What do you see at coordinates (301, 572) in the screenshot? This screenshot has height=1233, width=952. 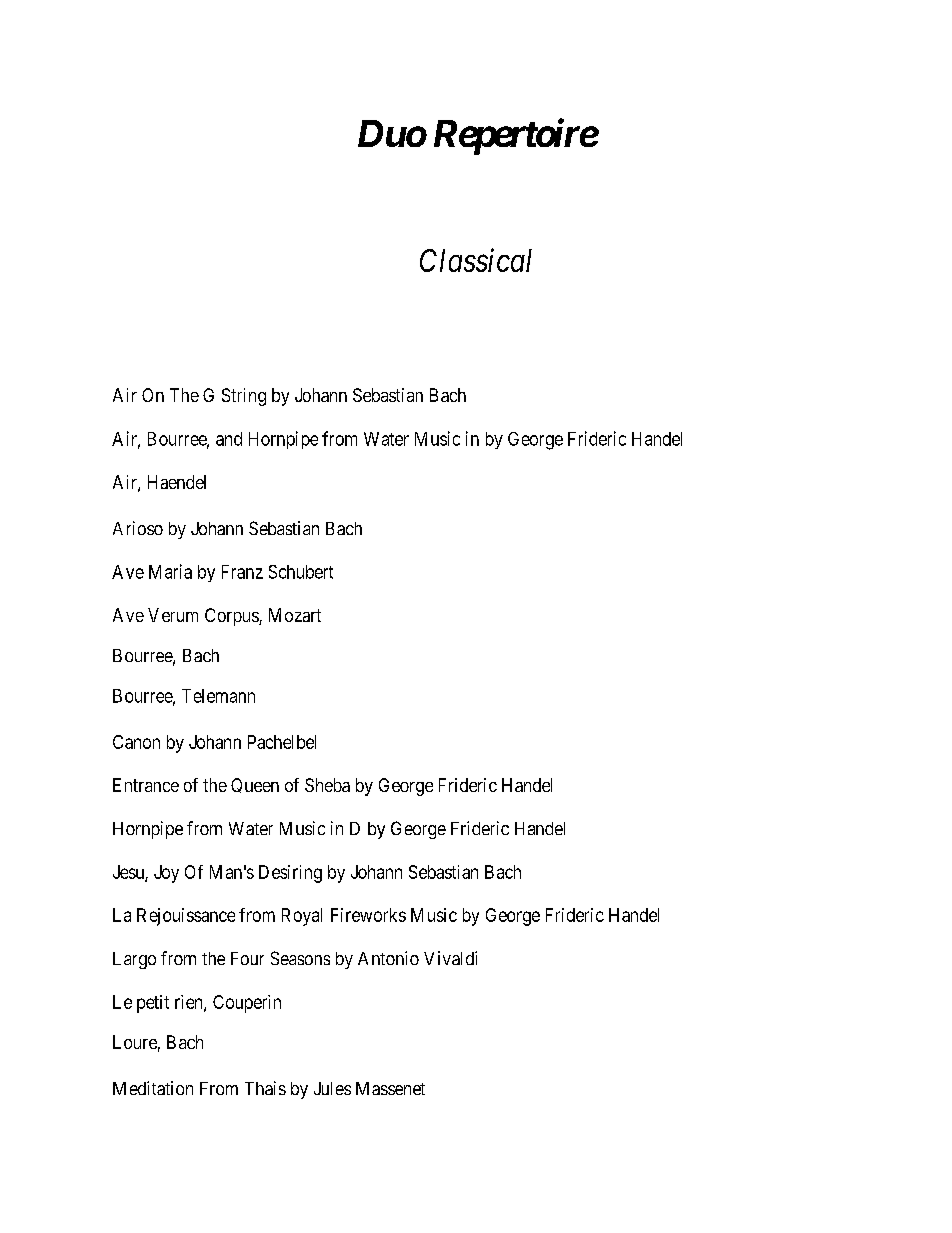 I see `Schubert` at bounding box center [301, 572].
